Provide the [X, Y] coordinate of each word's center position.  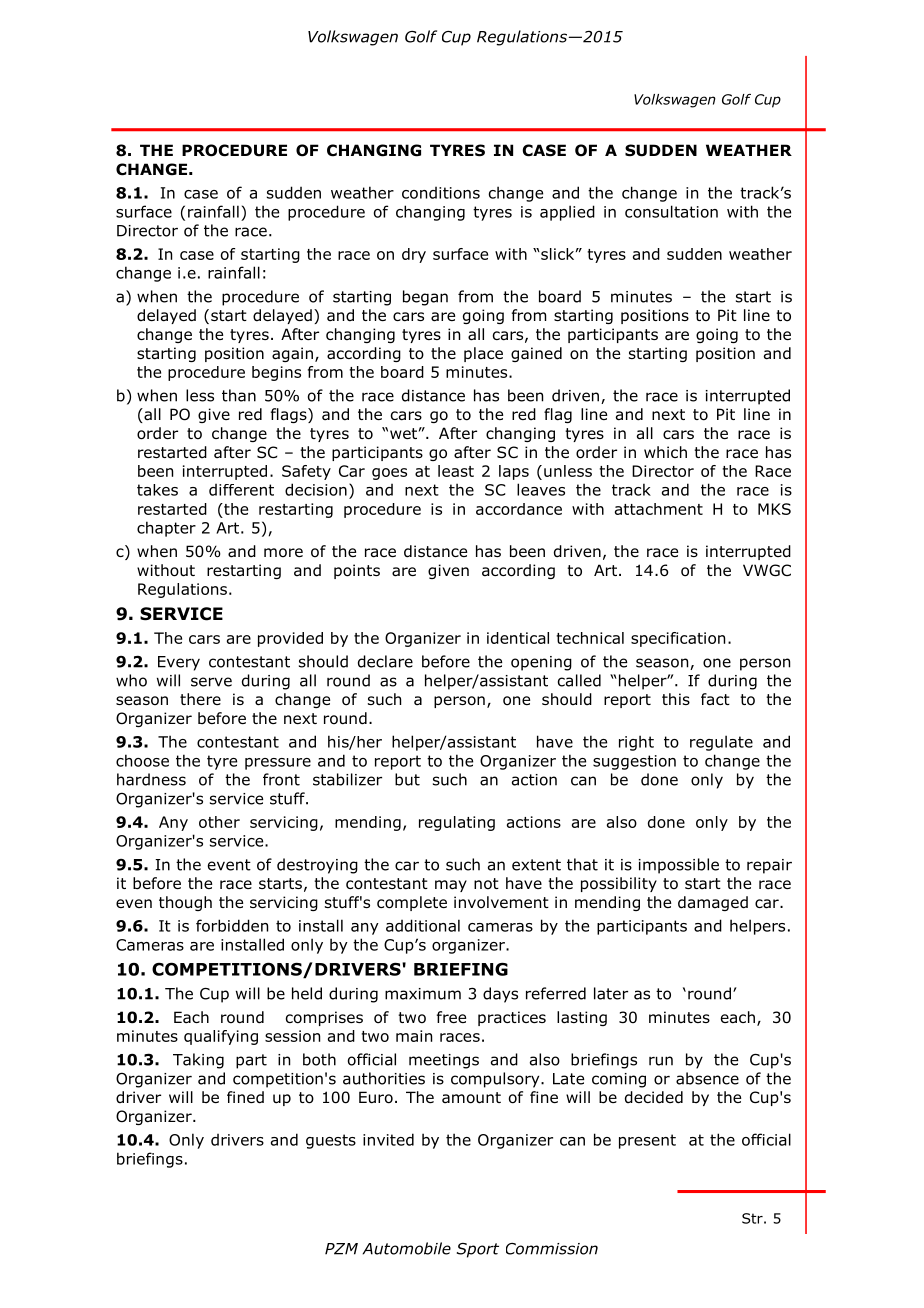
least [456, 471]
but [407, 779]
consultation [671, 211]
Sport [478, 1250]
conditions [441, 193]
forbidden [232, 925]
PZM [341, 1249]
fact [715, 699]
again [292, 354]
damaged [713, 903]
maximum [423, 994]
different [241, 490]
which [665, 452]
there [200, 699]
